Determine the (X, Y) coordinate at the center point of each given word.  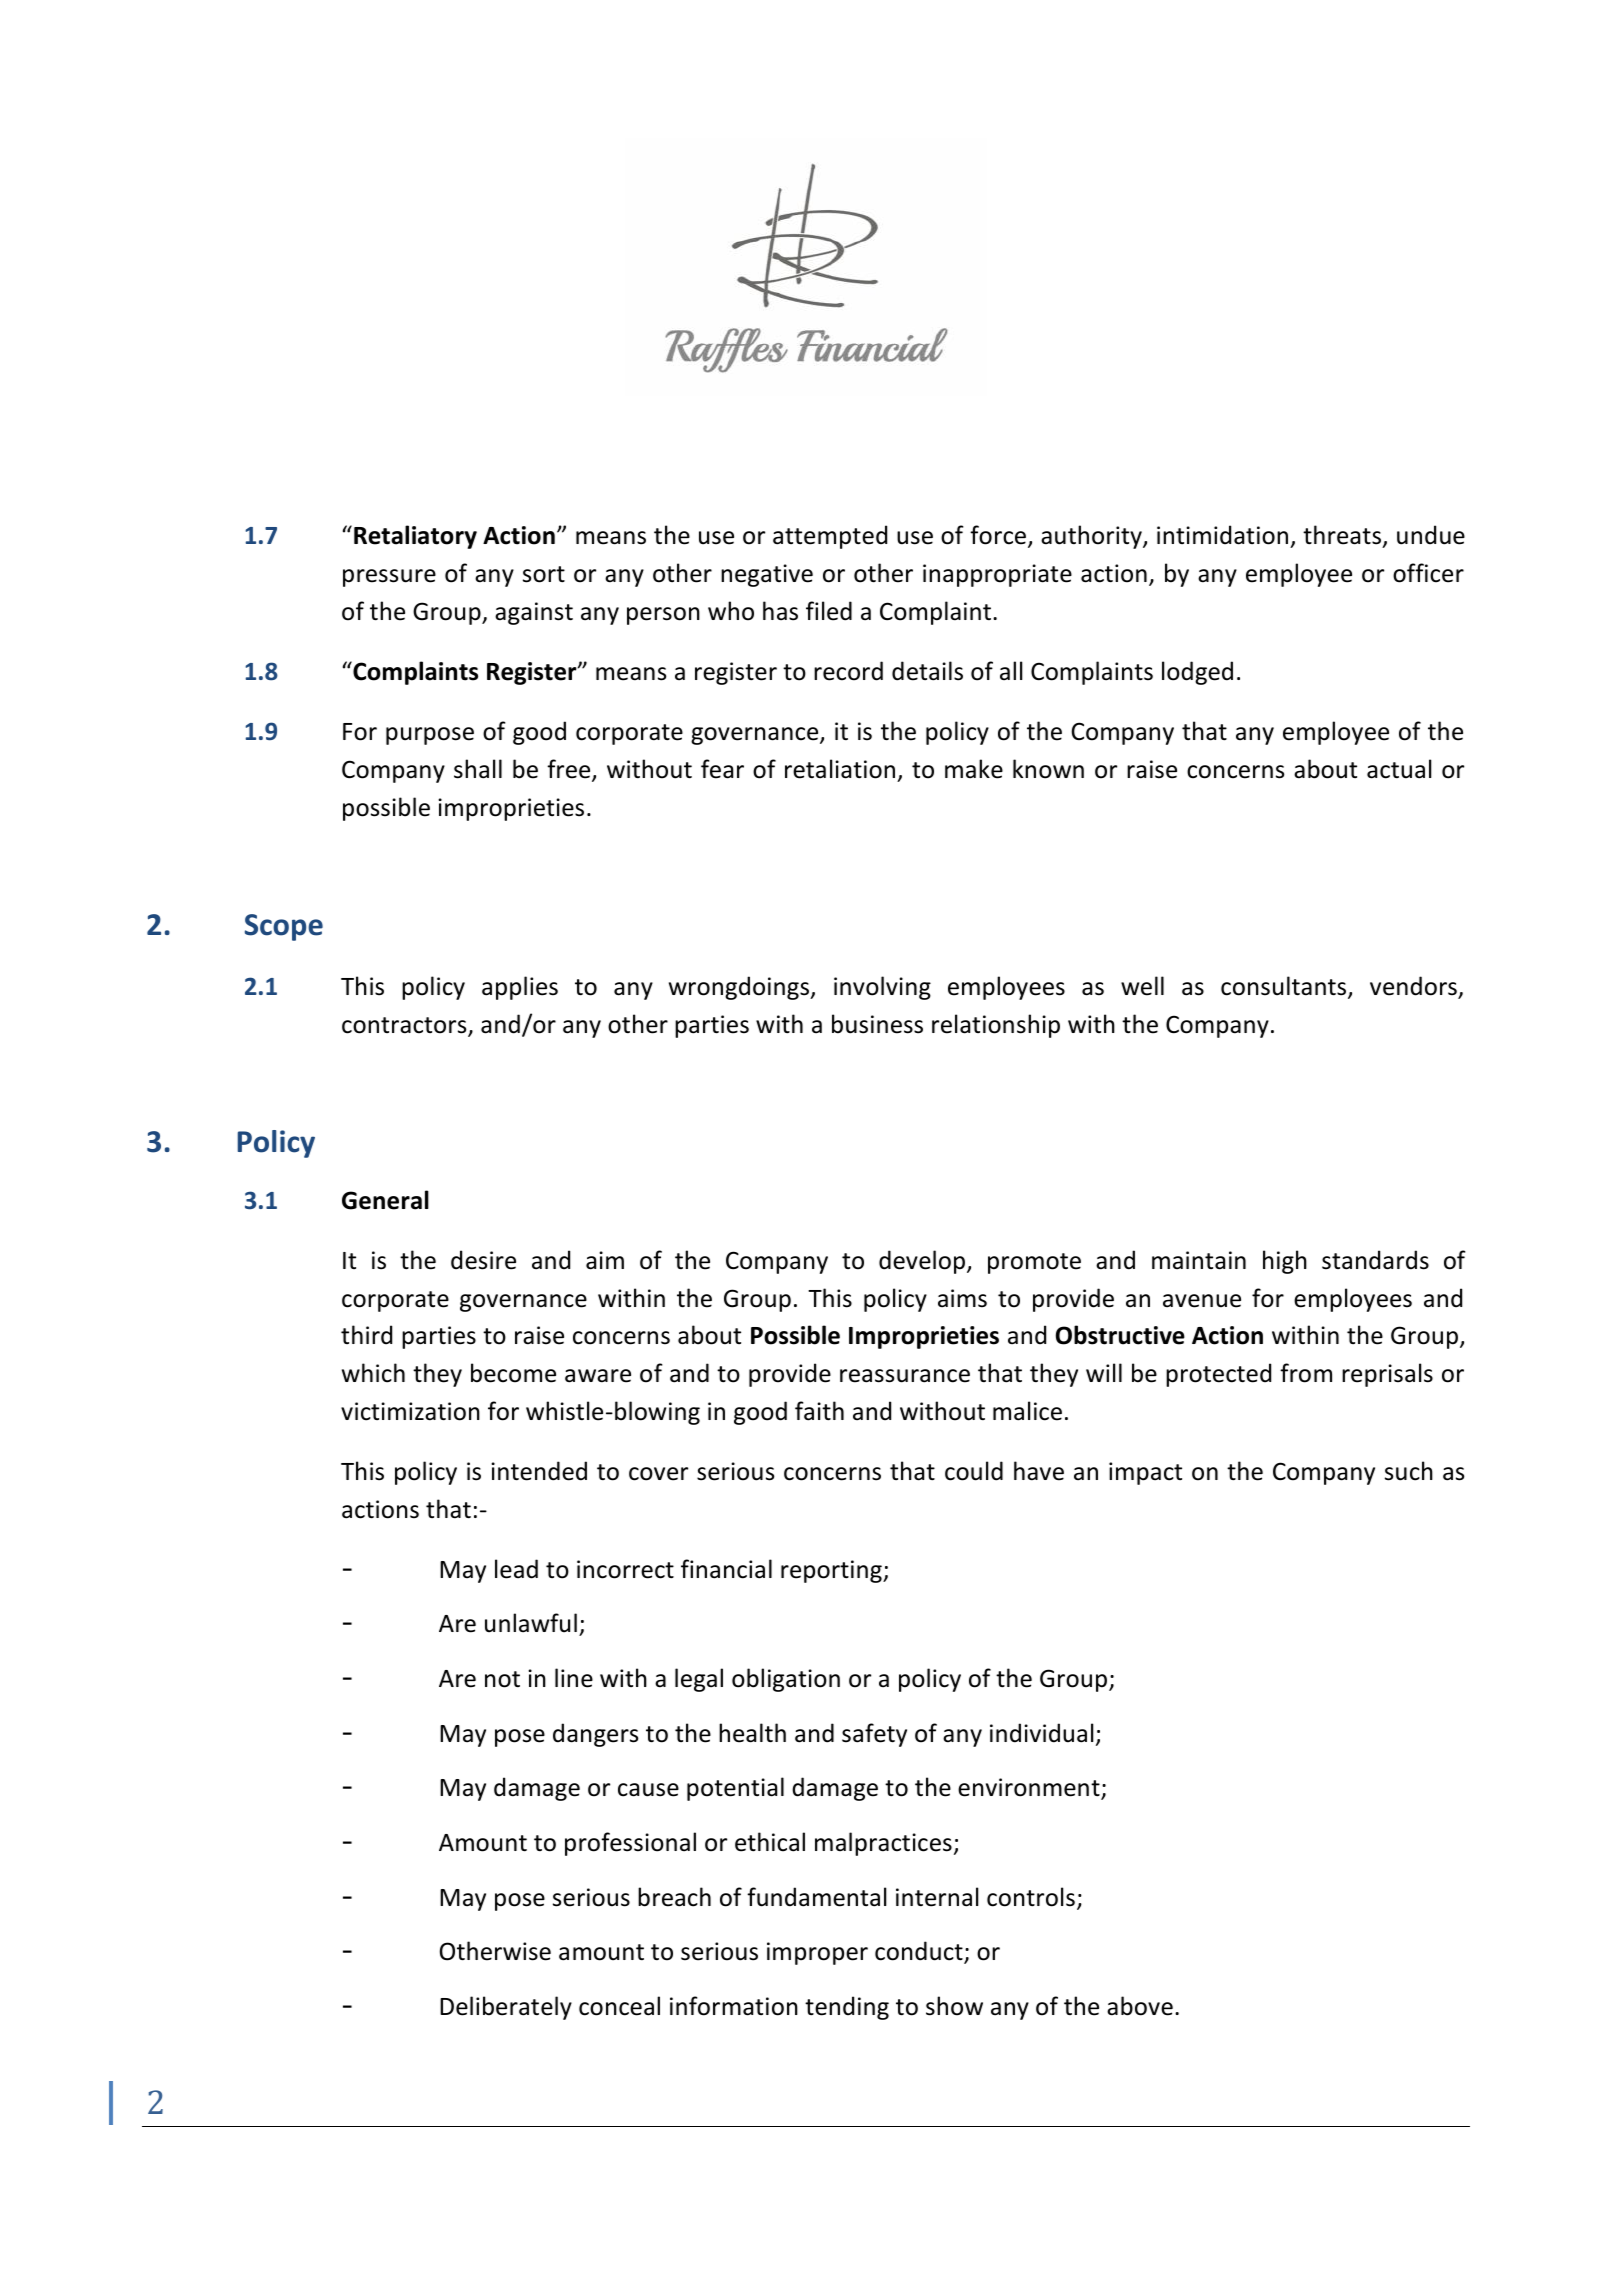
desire (483, 1260)
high (1285, 1262)
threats (1343, 536)
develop (922, 1262)
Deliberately (506, 2008)
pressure (389, 578)
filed (829, 611)
